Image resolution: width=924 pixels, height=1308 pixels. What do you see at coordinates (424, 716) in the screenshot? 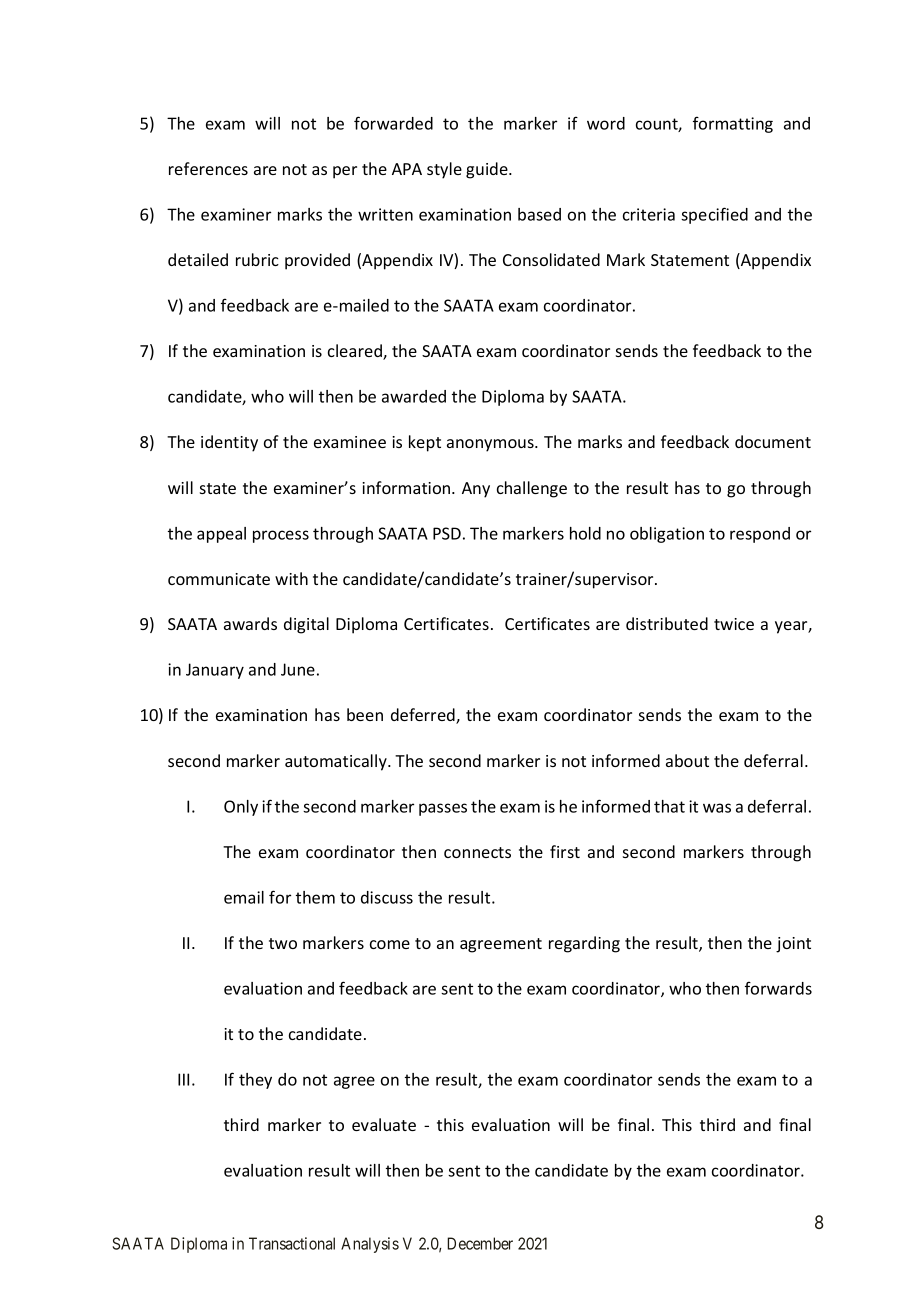
I see `deferred` at bounding box center [424, 716].
